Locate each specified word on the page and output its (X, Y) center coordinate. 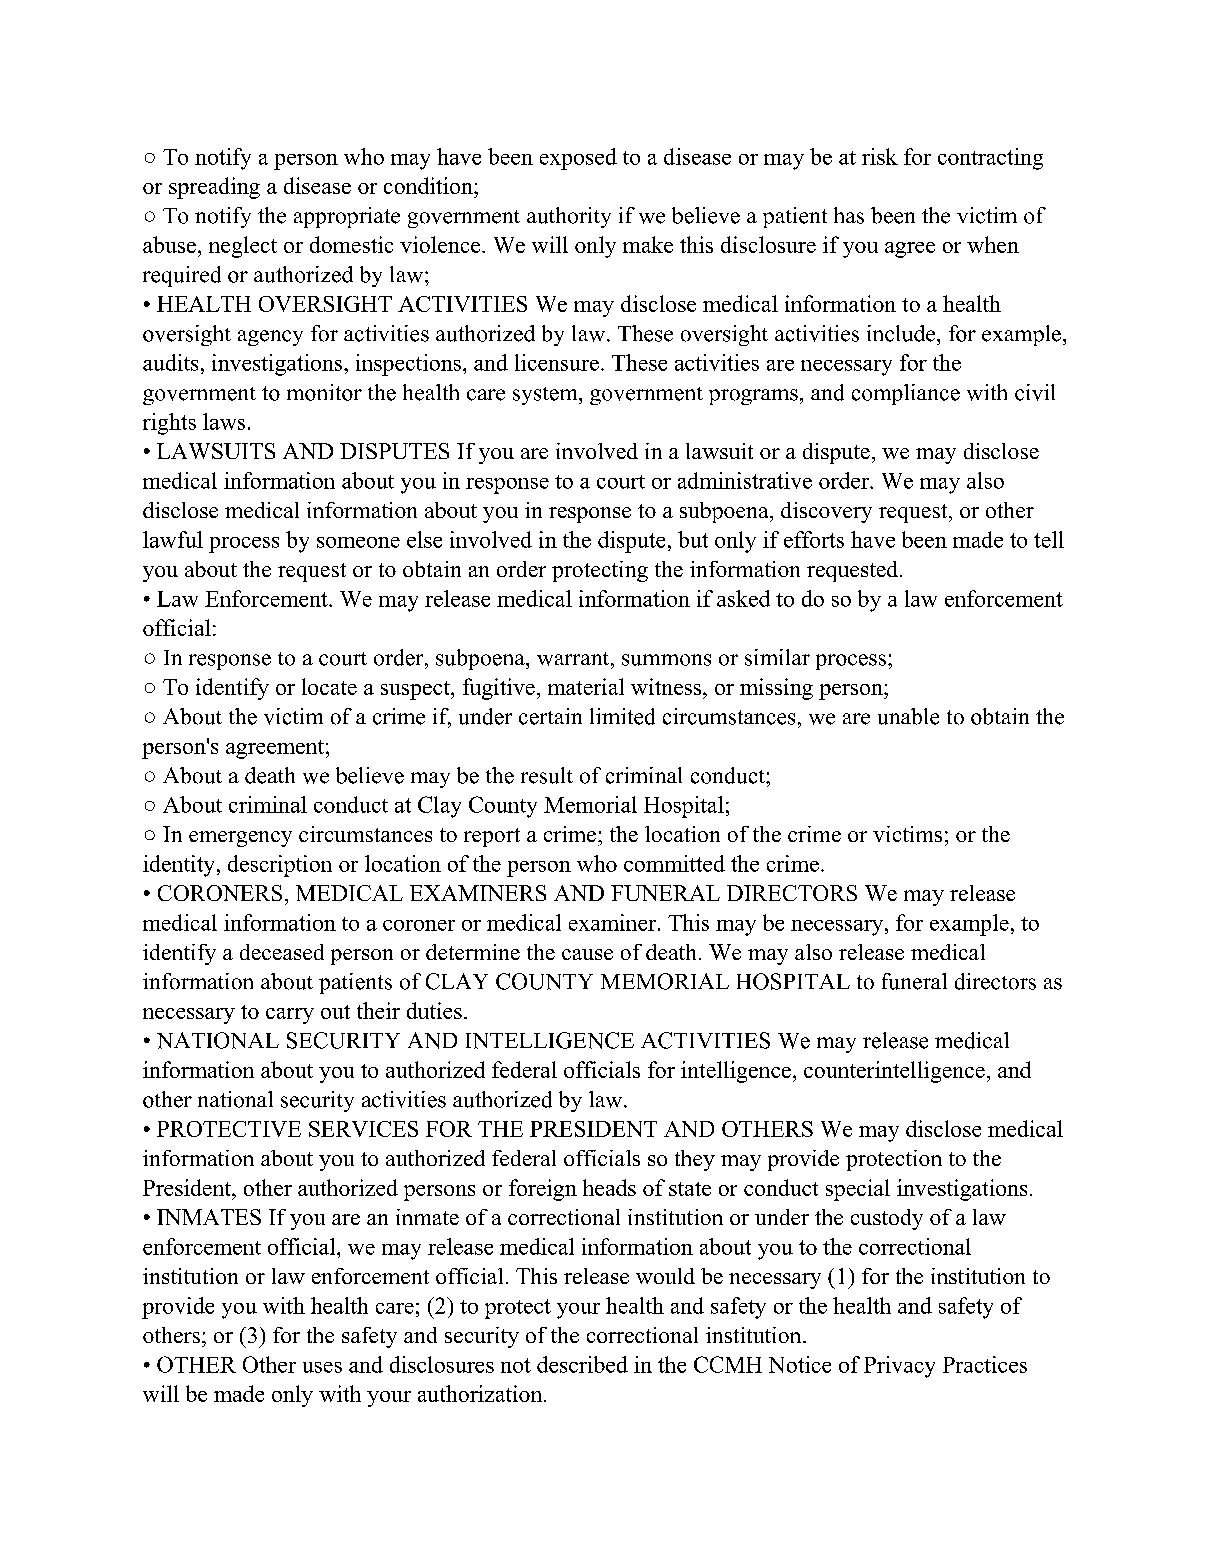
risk (880, 156)
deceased (282, 952)
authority (569, 217)
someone (358, 542)
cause (587, 954)
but (693, 539)
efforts (814, 539)
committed (674, 863)
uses (322, 1367)
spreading (214, 188)
